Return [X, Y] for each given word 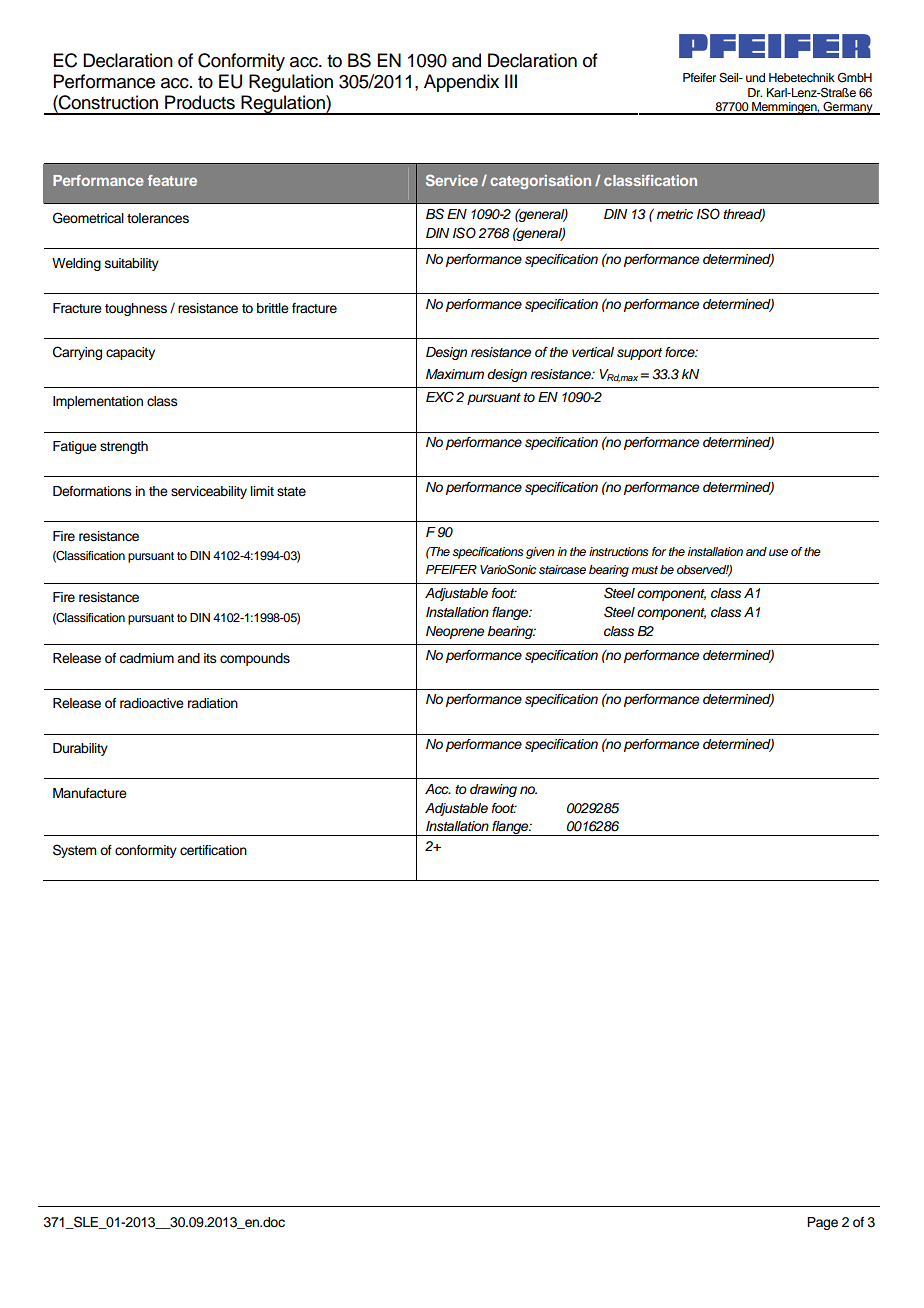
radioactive [152, 703]
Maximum [455, 374]
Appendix [461, 83]
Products [200, 102]
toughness [136, 309]
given [540, 553]
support [639, 354]
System [74, 851]
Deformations [92, 491]
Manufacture [90, 793]
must [644, 570]
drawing [493, 790]
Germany [848, 108]
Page [822, 1223]
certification [213, 850]
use [778, 552]
